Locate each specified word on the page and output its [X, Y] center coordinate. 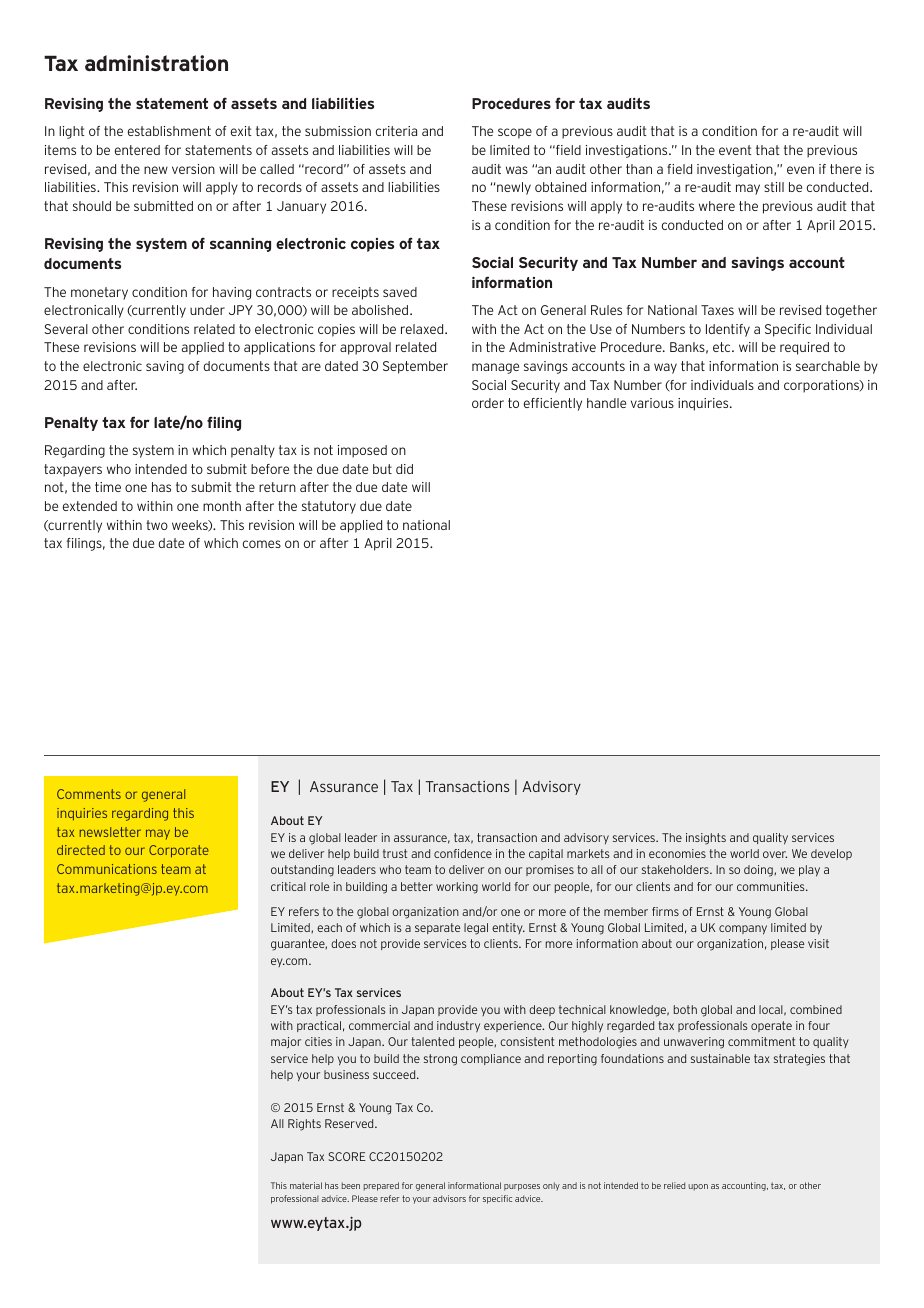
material [306, 1185]
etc [723, 347]
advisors [449, 1198]
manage [495, 368]
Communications [107, 869]
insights [706, 839]
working [457, 888]
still [774, 187]
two [157, 525]
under [207, 310]
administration [156, 63]
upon [698, 1187]
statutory [329, 507]
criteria [396, 131]
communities [772, 886]
